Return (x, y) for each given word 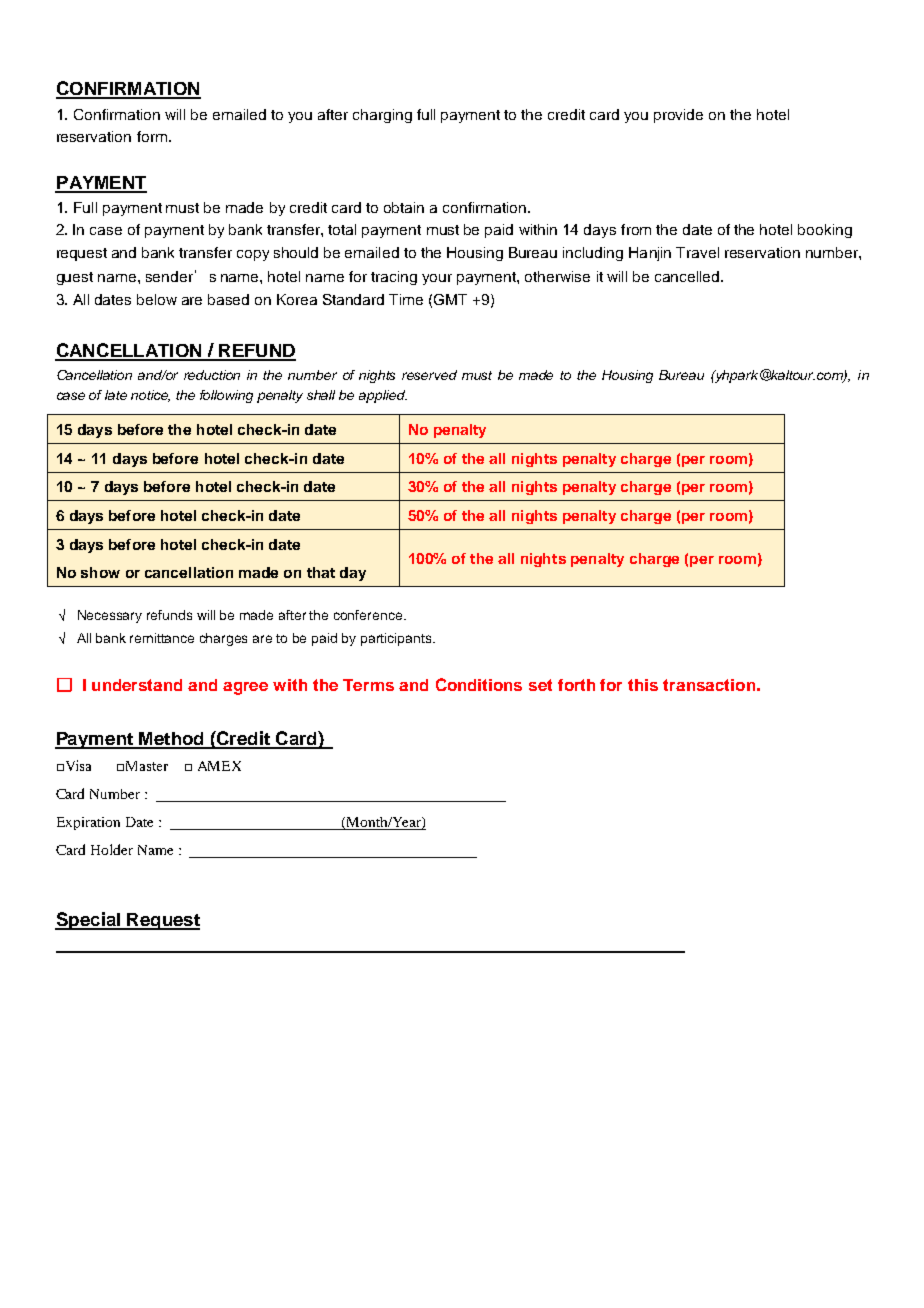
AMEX (219, 766)
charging (382, 116)
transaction (709, 685)
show (100, 572)
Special (88, 921)
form (152, 136)
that (321, 572)
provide (678, 116)
